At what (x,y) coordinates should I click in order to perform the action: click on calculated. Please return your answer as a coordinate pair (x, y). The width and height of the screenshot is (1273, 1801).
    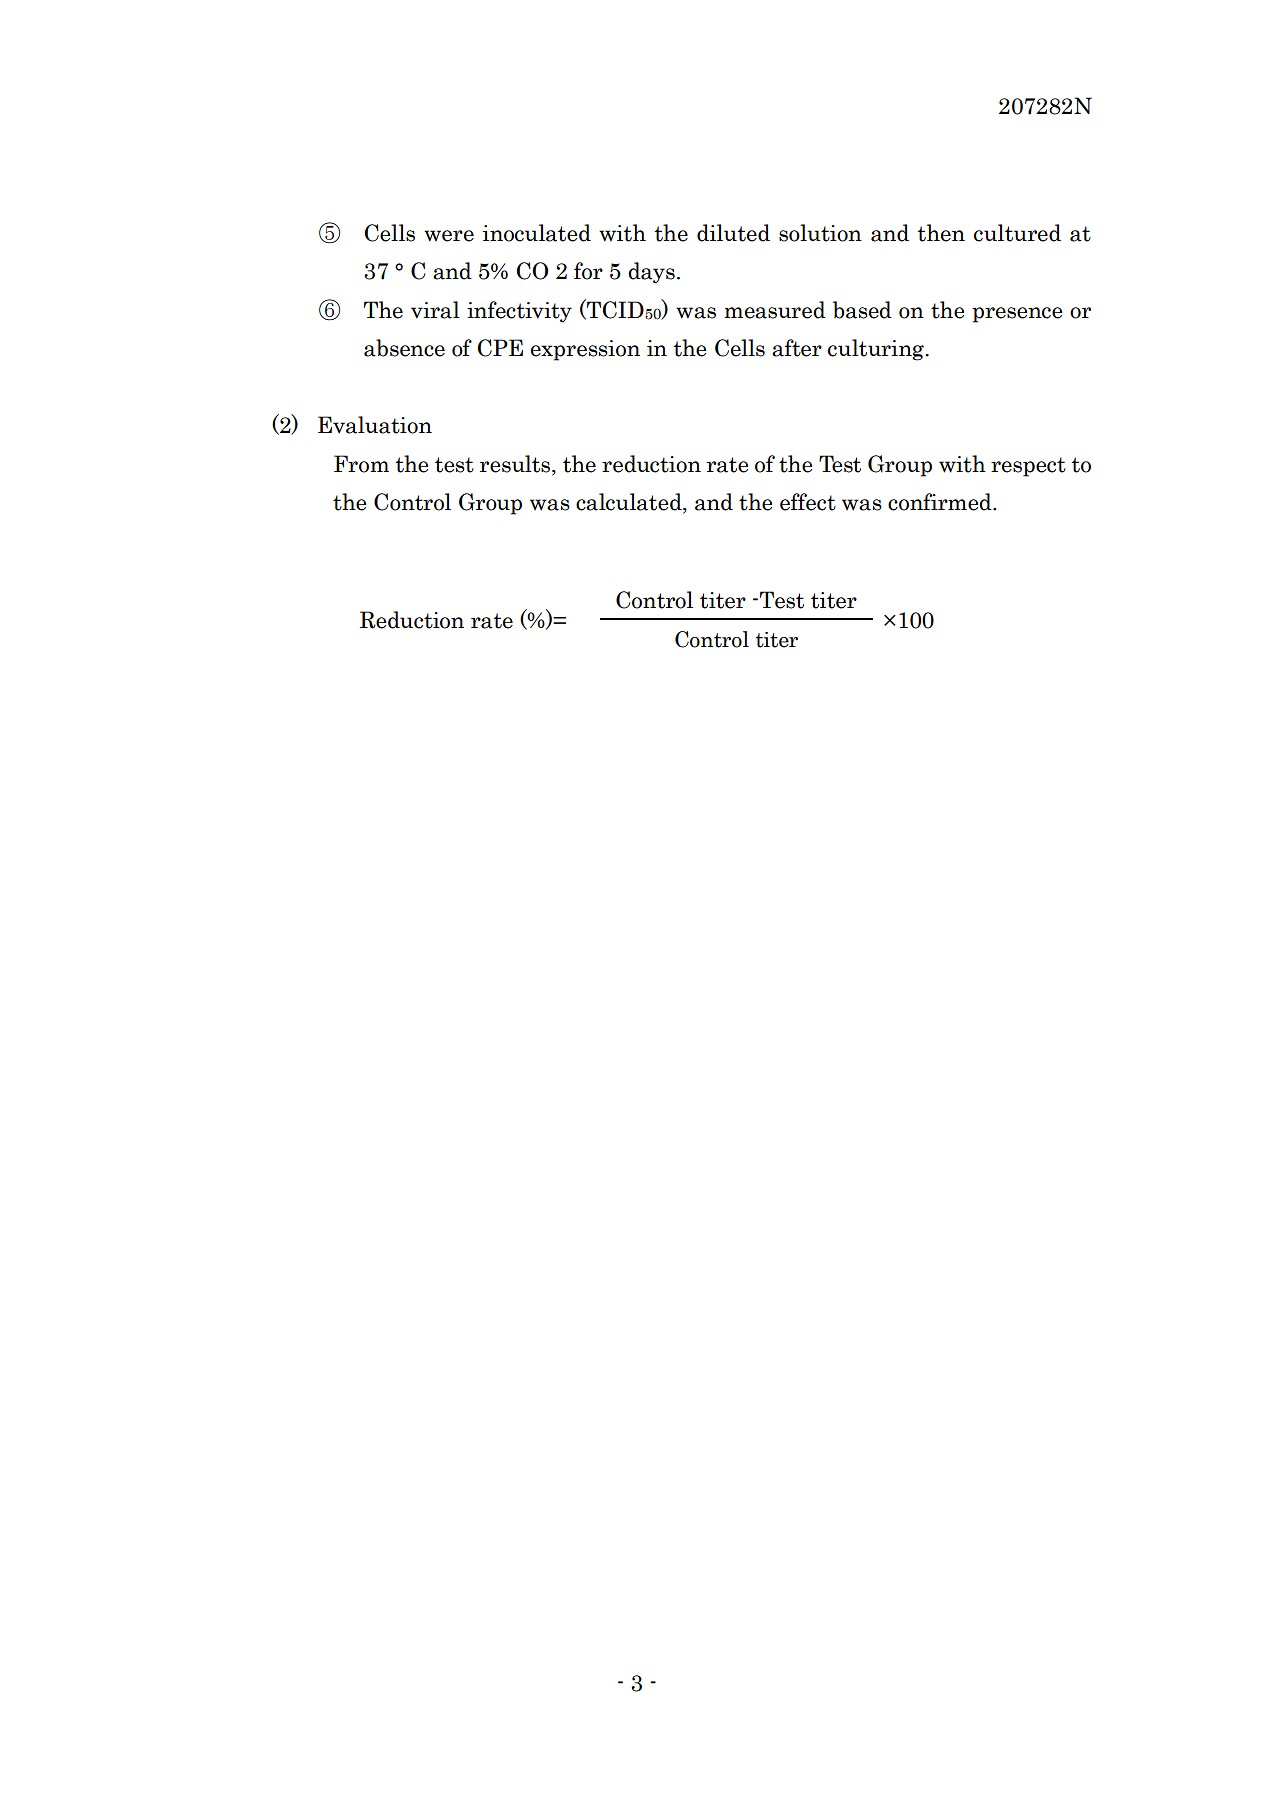
    Looking at the image, I should click on (630, 503).
